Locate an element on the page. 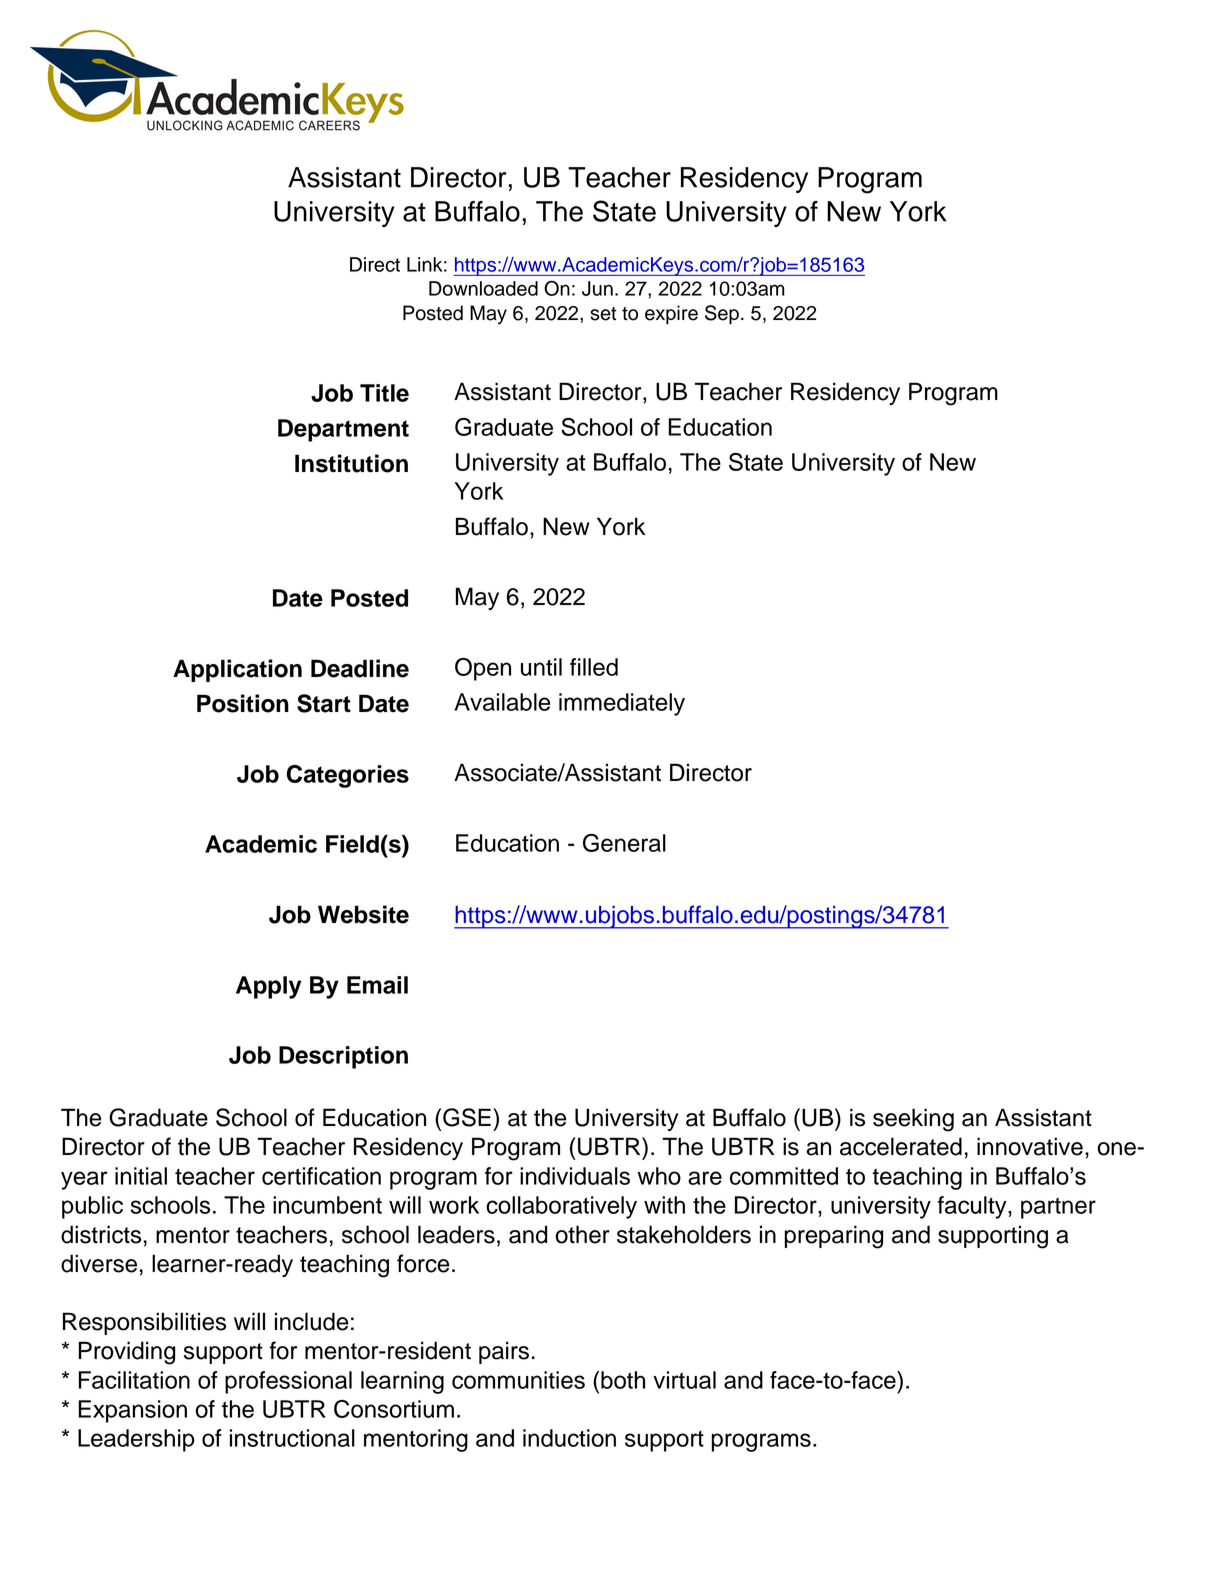 The image size is (1219, 1578). set is located at coordinates (603, 314).
